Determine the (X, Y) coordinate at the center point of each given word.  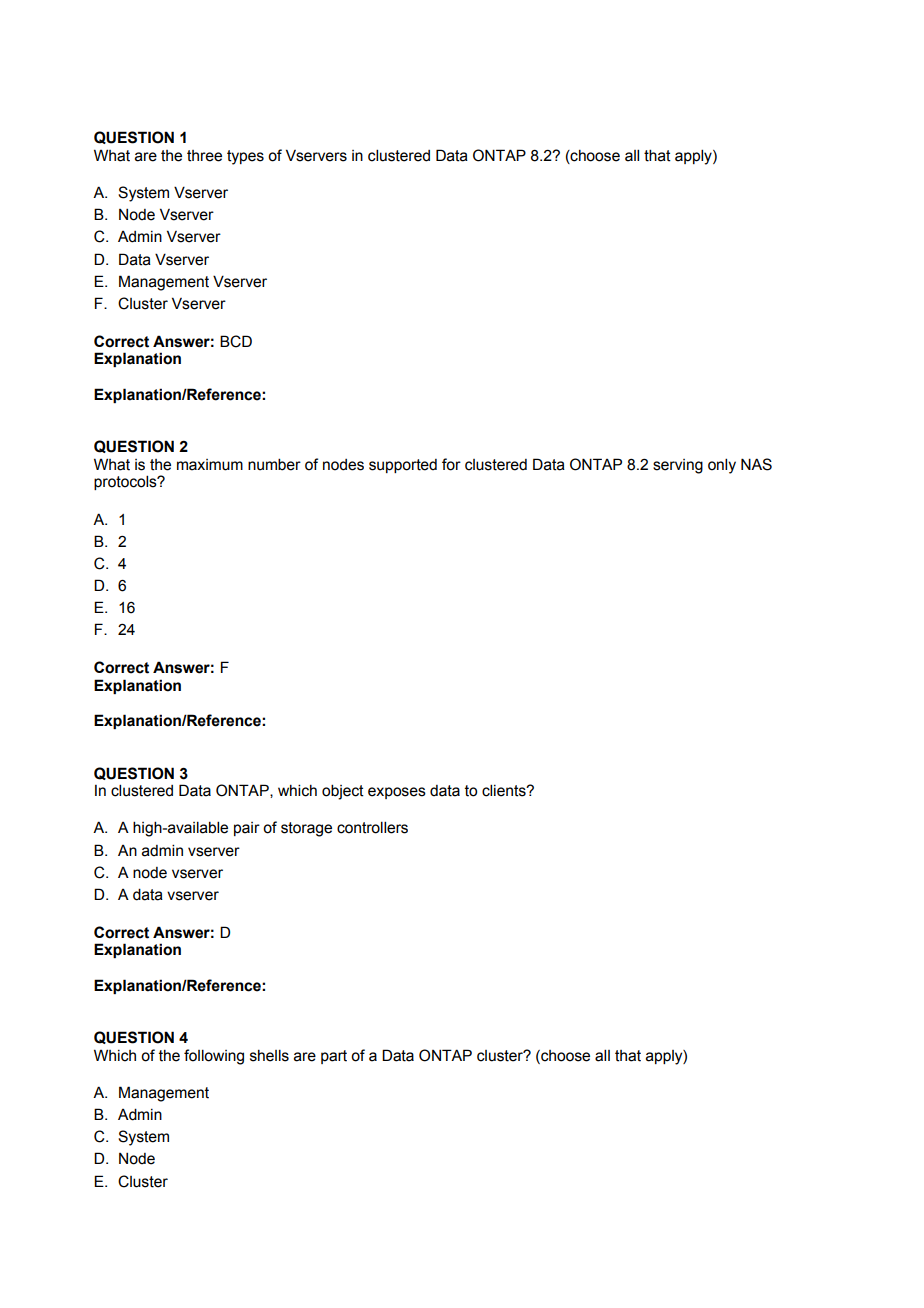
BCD (236, 341)
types (245, 157)
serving (678, 466)
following (214, 1057)
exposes (397, 793)
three (204, 156)
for (451, 464)
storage (306, 829)
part (334, 1057)
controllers (372, 827)
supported (403, 466)
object (343, 792)
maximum (210, 465)
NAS (756, 464)
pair (247, 829)
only (722, 466)
